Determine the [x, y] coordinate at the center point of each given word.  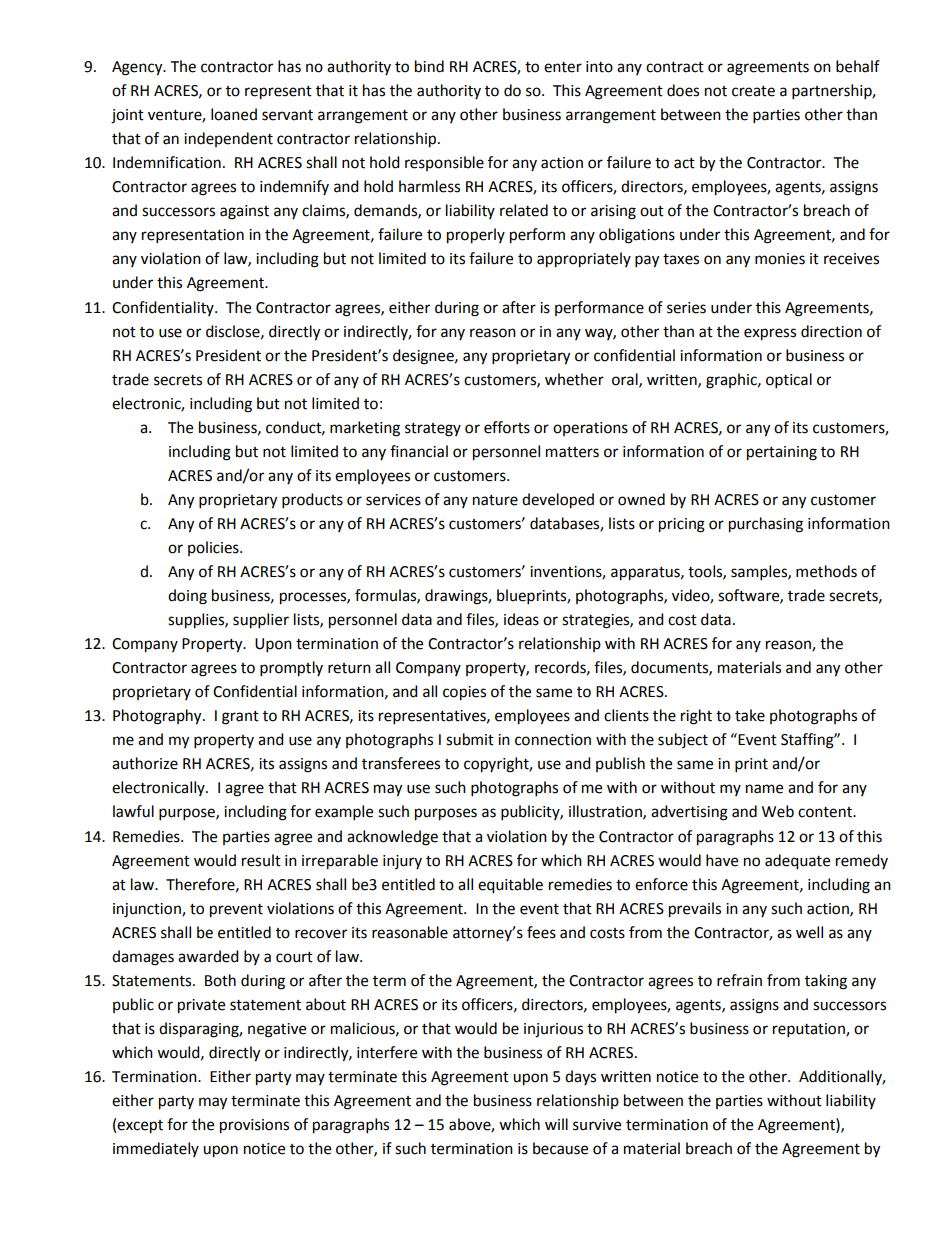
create [753, 91]
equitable [510, 886]
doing [187, 597]
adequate [797, 862]
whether [574, 379]
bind [429, 66]
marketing [365, 429]
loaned [234, 114]
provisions [254, 1126]
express [770, 334]
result [261, 860]
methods [826, 571]
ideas [521, 619]
